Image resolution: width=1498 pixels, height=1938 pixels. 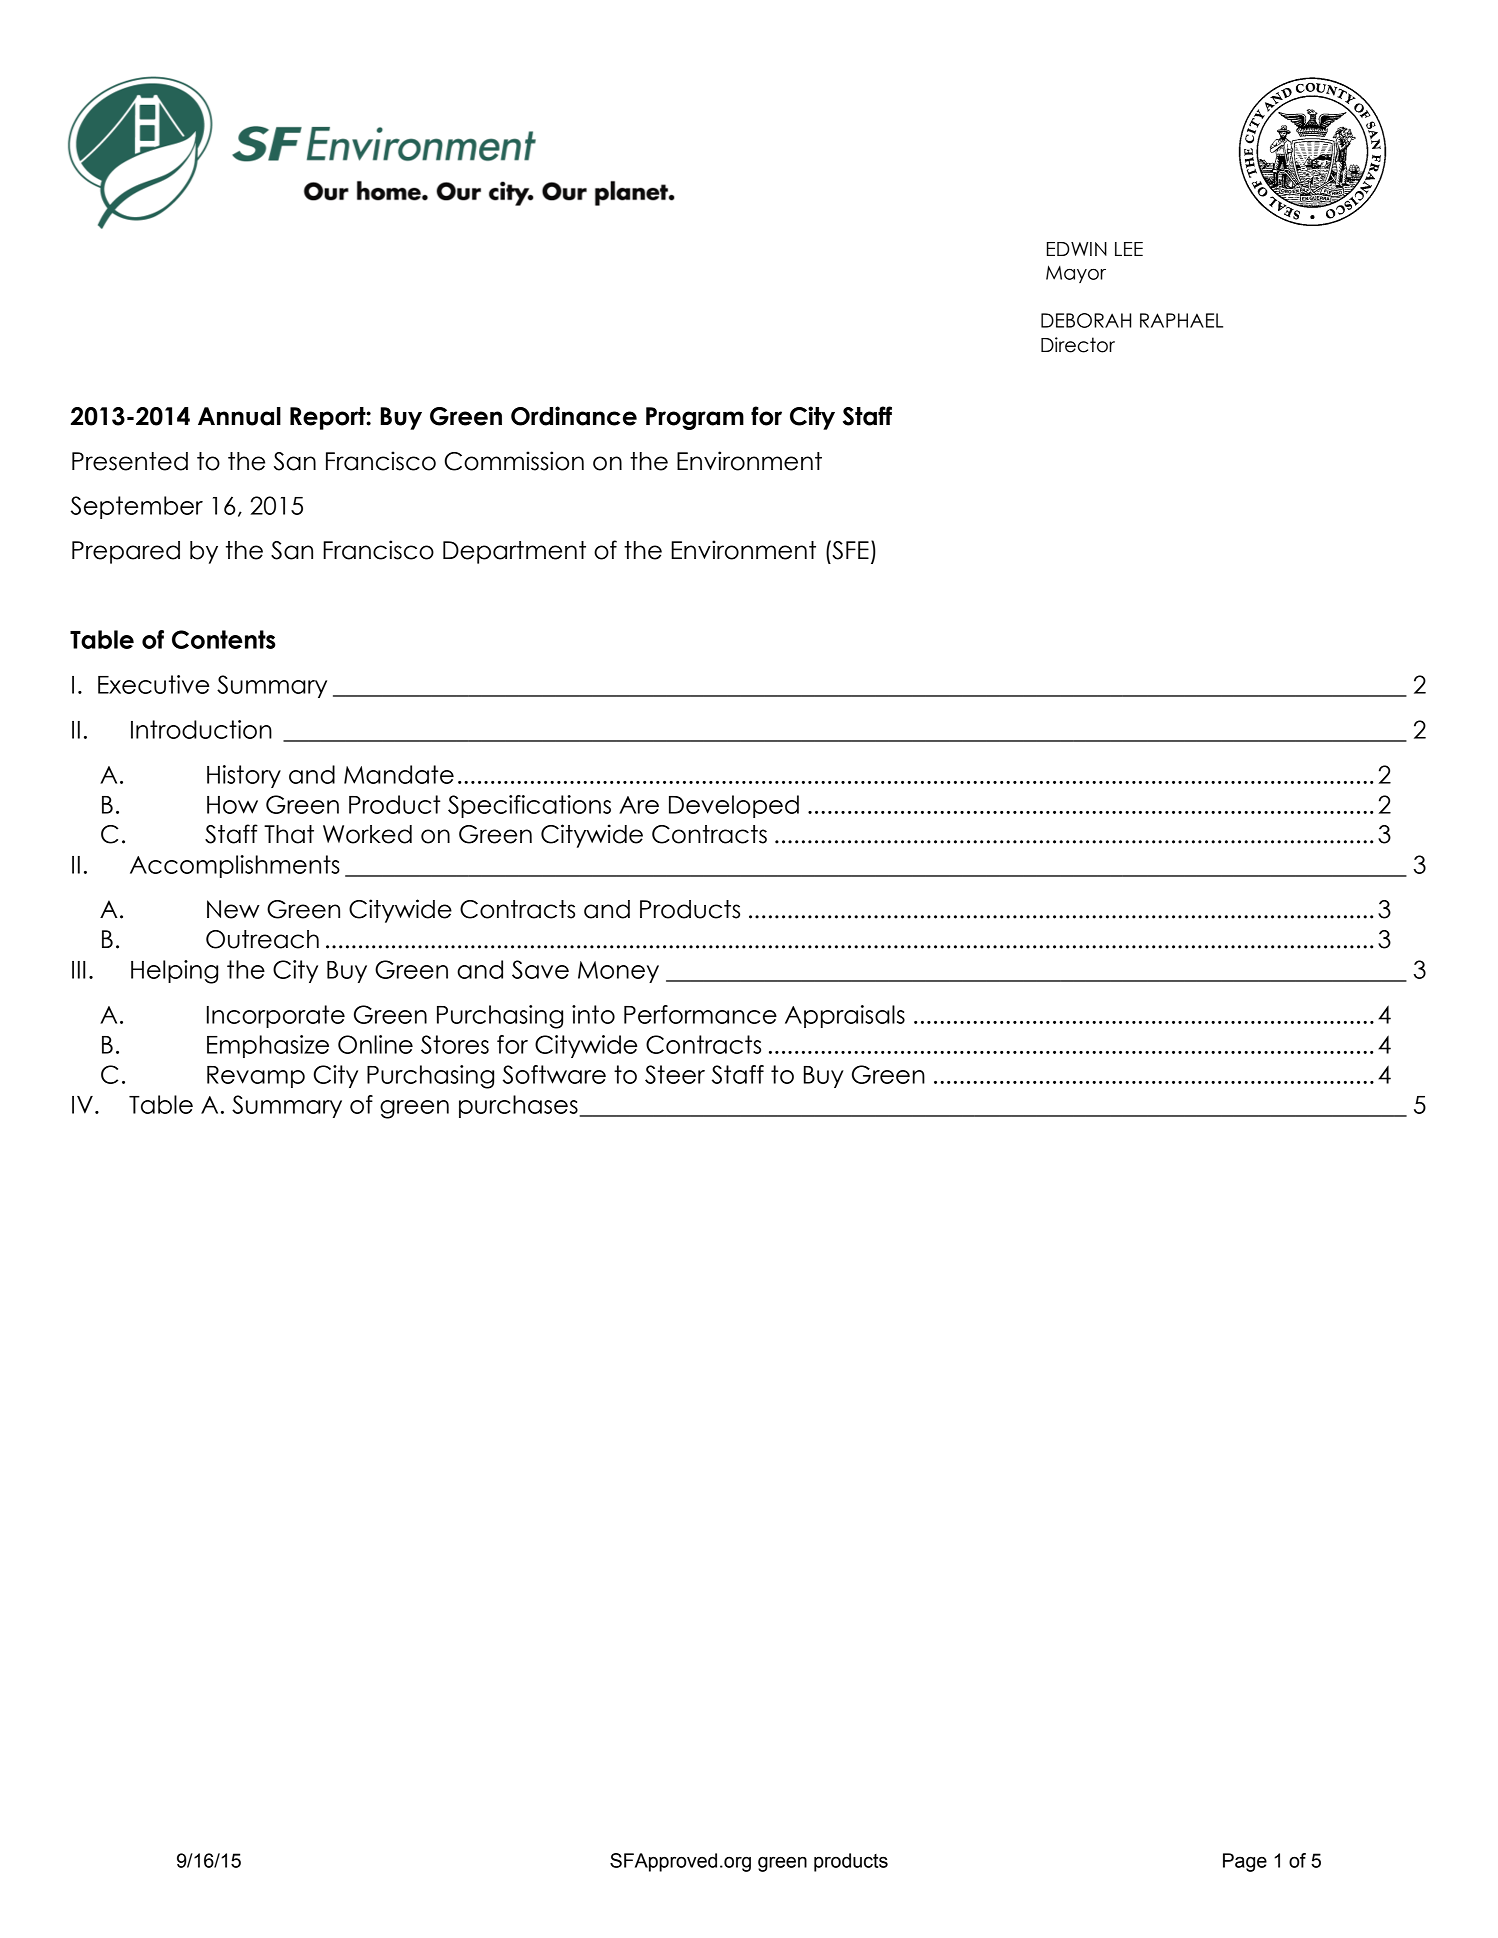 I want to click on Annual, so click(x=239, y=416).
